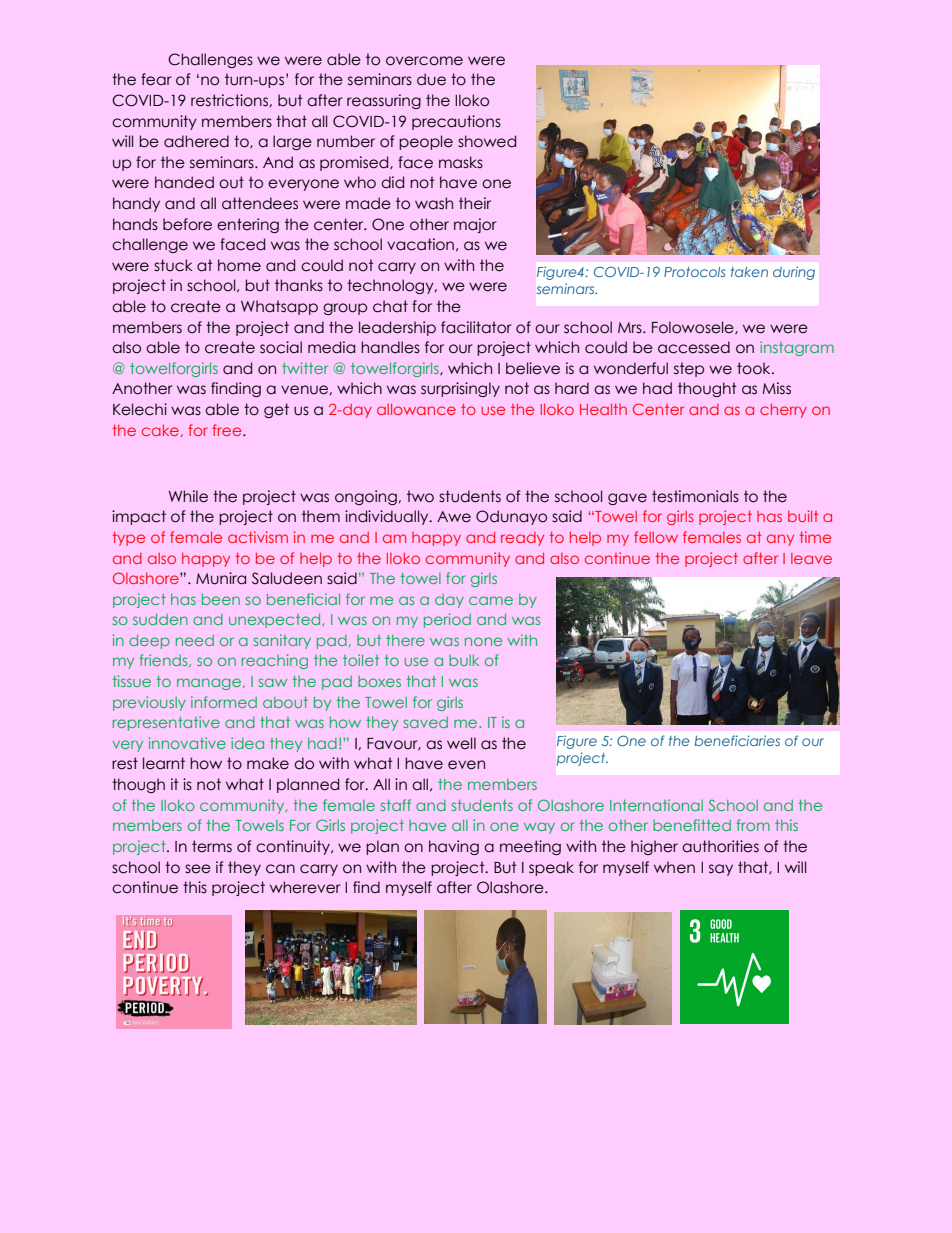 The height and width of the screenshot is (1233, 952). What do you see at coordinates (281, 347) in the screenshot?
I see `social` at bounding box center [281, 347].
